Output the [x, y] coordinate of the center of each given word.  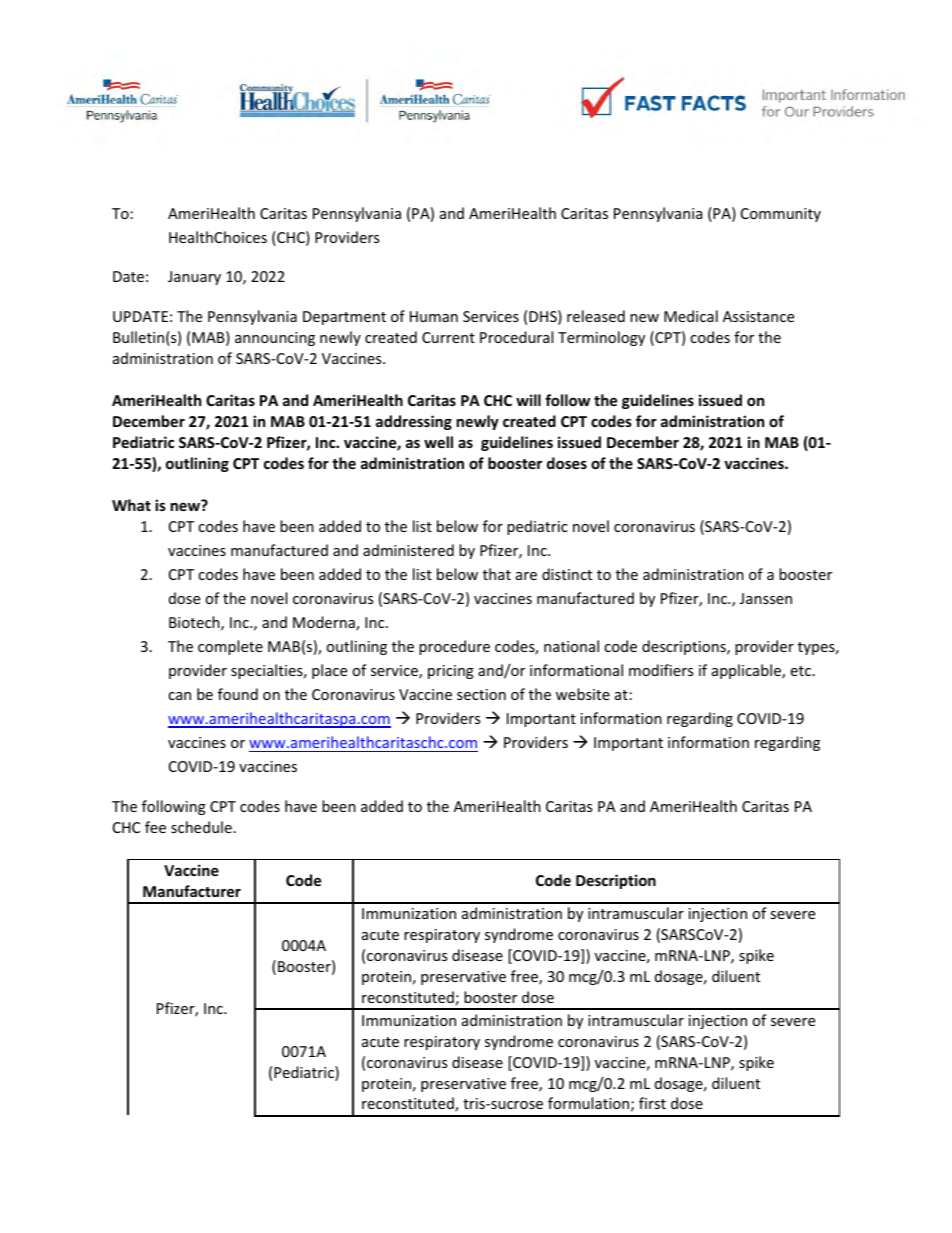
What [131, 505]
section [481, 694]
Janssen [766, 598]
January [194, 278]
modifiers [661, 670]
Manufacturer [192, 891]
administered [408, 550]
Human [434, 316]
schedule [201, 827]
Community [781, 215]
